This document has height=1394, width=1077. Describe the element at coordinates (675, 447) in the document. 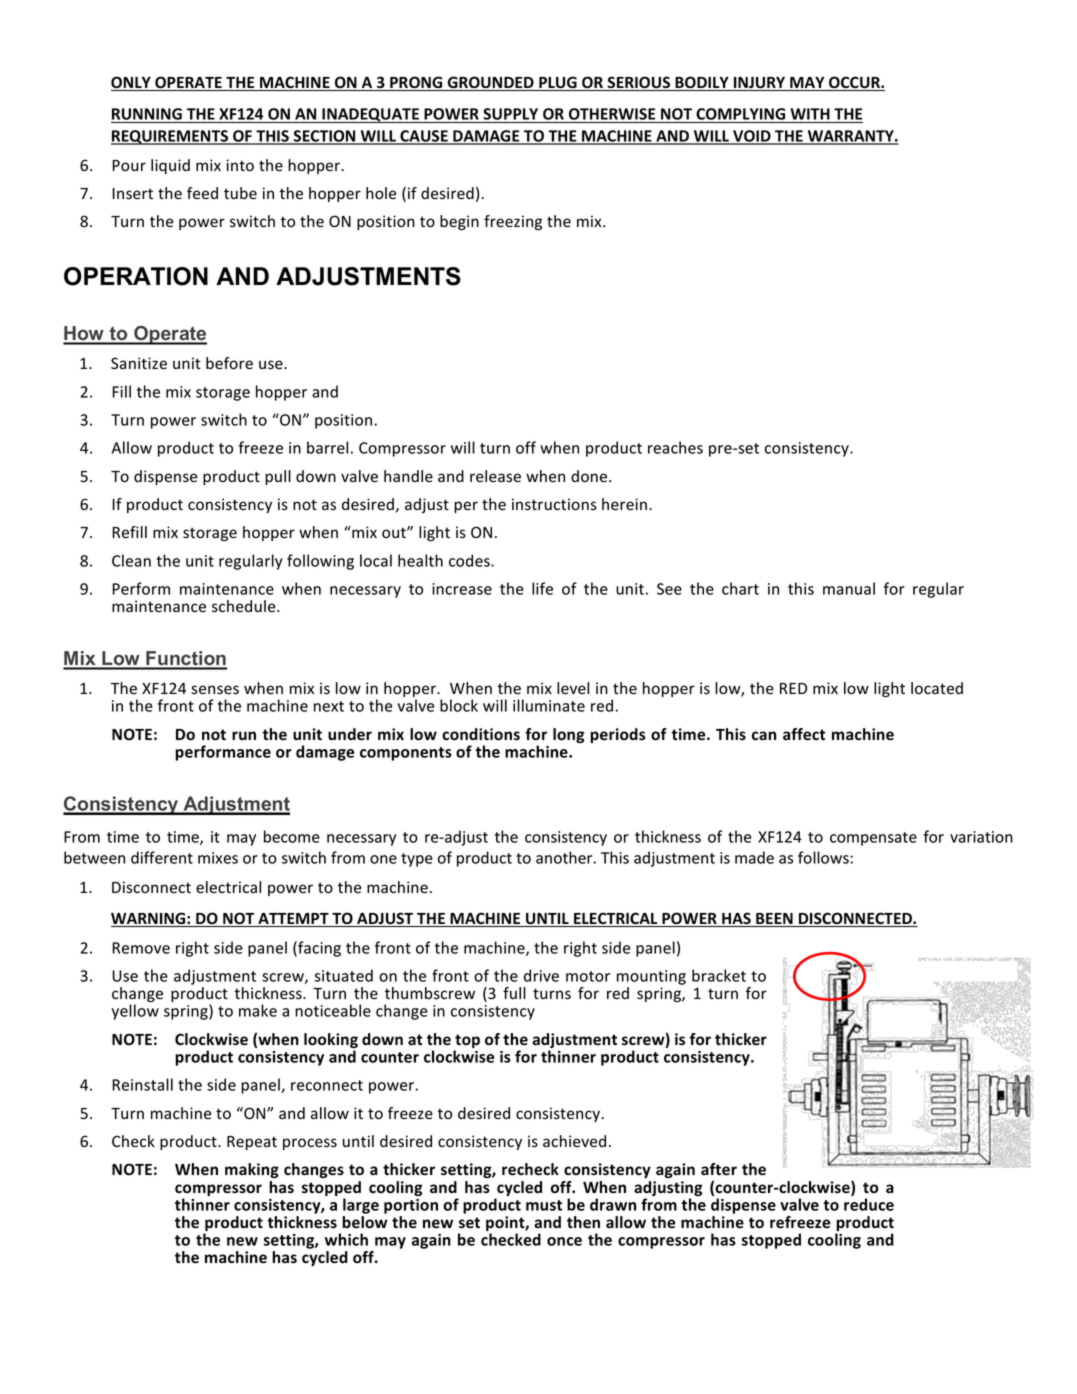

I see `reaches` at that location.
